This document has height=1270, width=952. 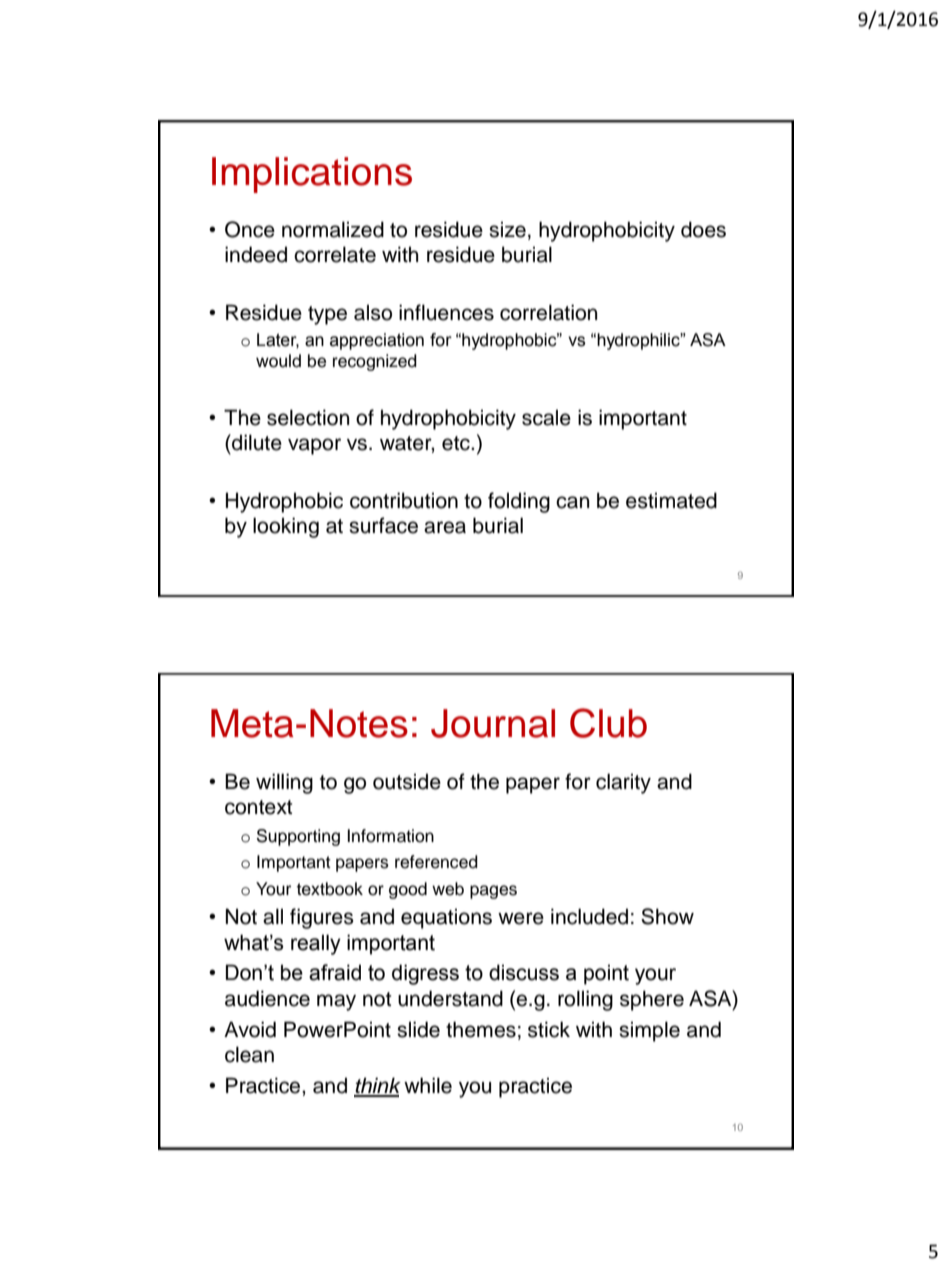 I want to click on themes, so click(x=481, y=1029).
